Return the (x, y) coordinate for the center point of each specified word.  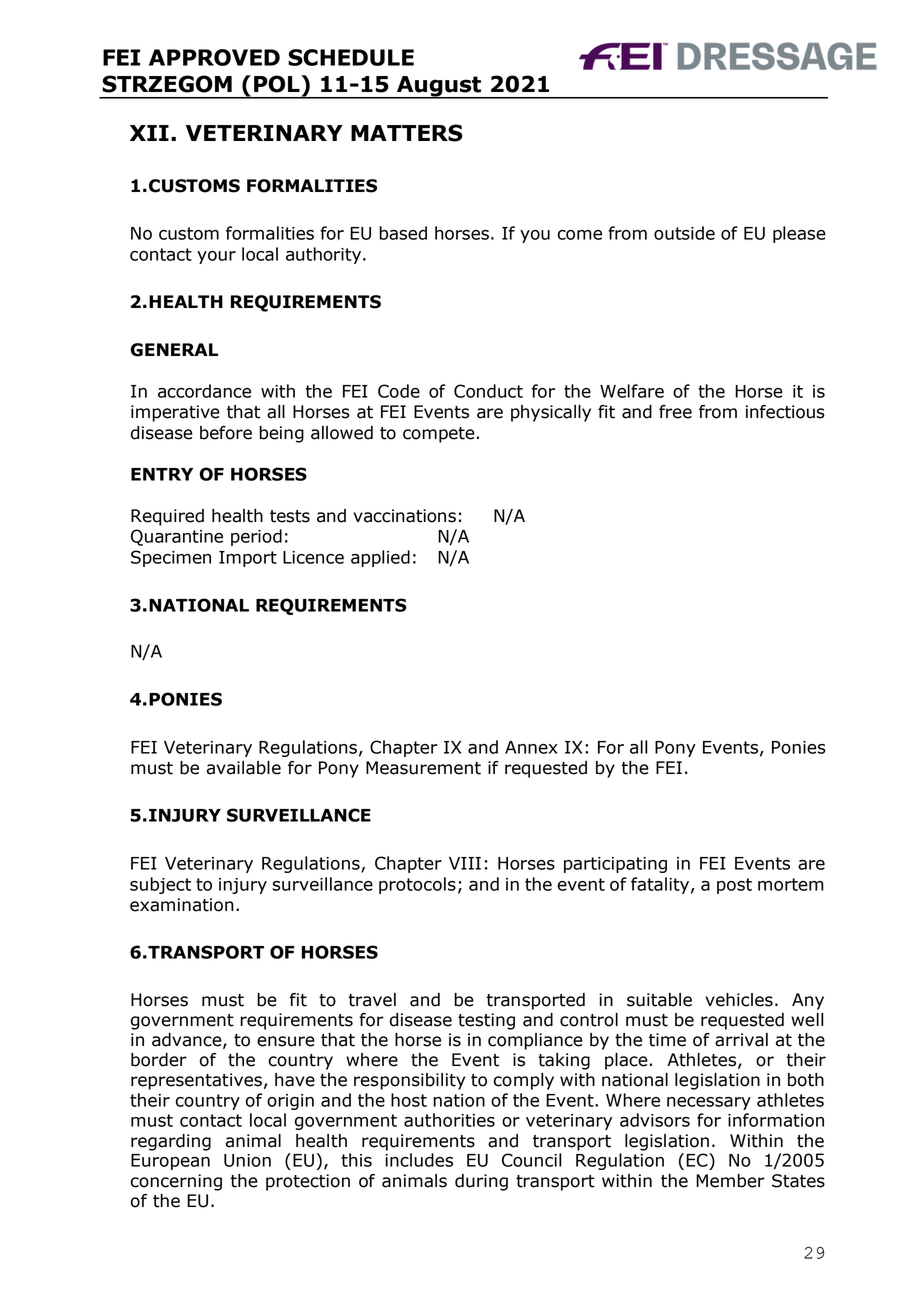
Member (730, 1181)
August (439, 87)
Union (247, 1160)
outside (684, 233)
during (481, 1182)
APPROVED (214, 57)
